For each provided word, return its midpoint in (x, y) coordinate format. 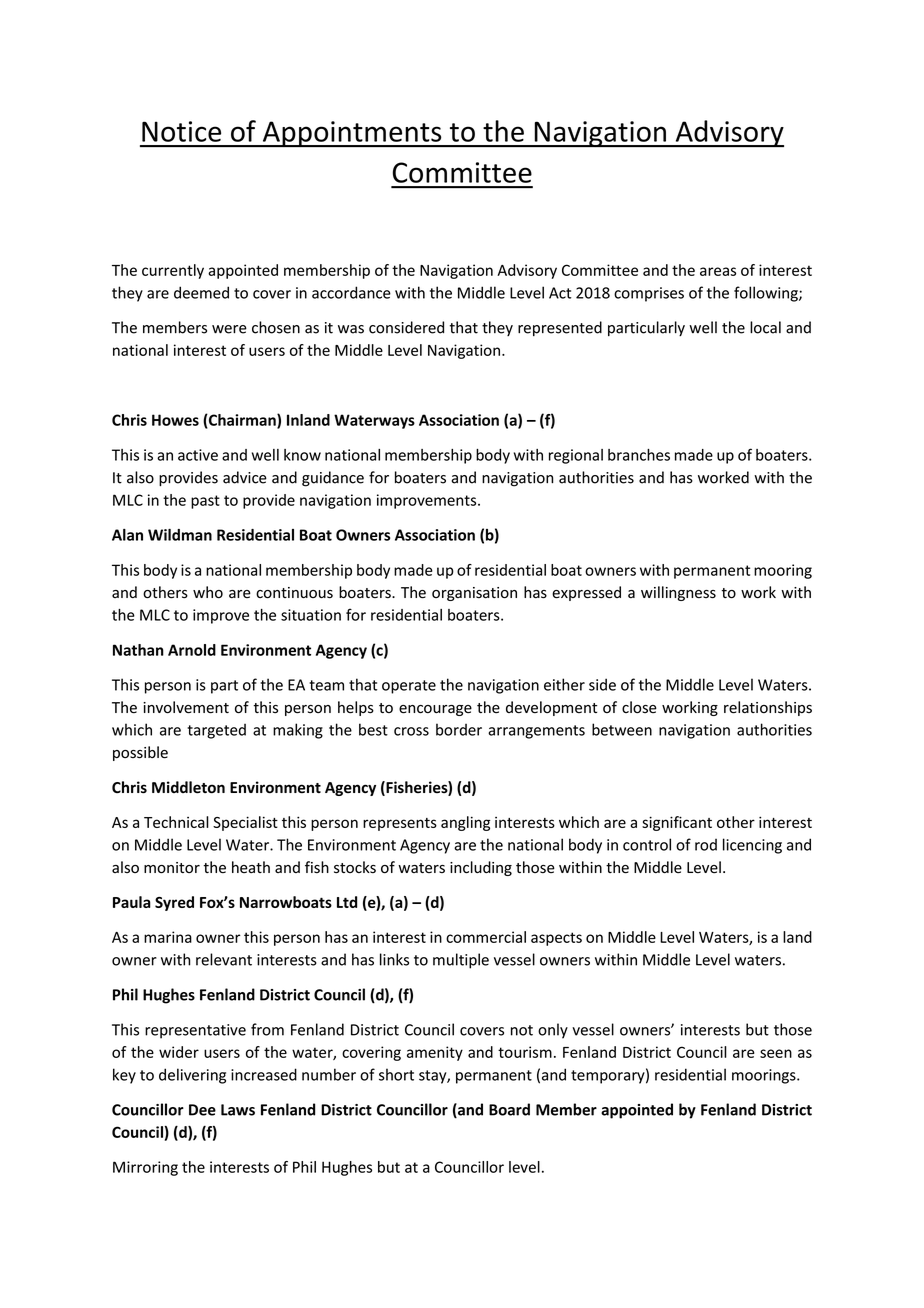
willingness (678, 593)
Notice (181, 131)
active (198, 455)
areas (718, 271)
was (351, 329)
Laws (238, 1110)
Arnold (192, 650)
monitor (172, 868)
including (481, 868)
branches (639, 455)
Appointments (352, 134)
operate (409, 687)
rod (706, 845)
